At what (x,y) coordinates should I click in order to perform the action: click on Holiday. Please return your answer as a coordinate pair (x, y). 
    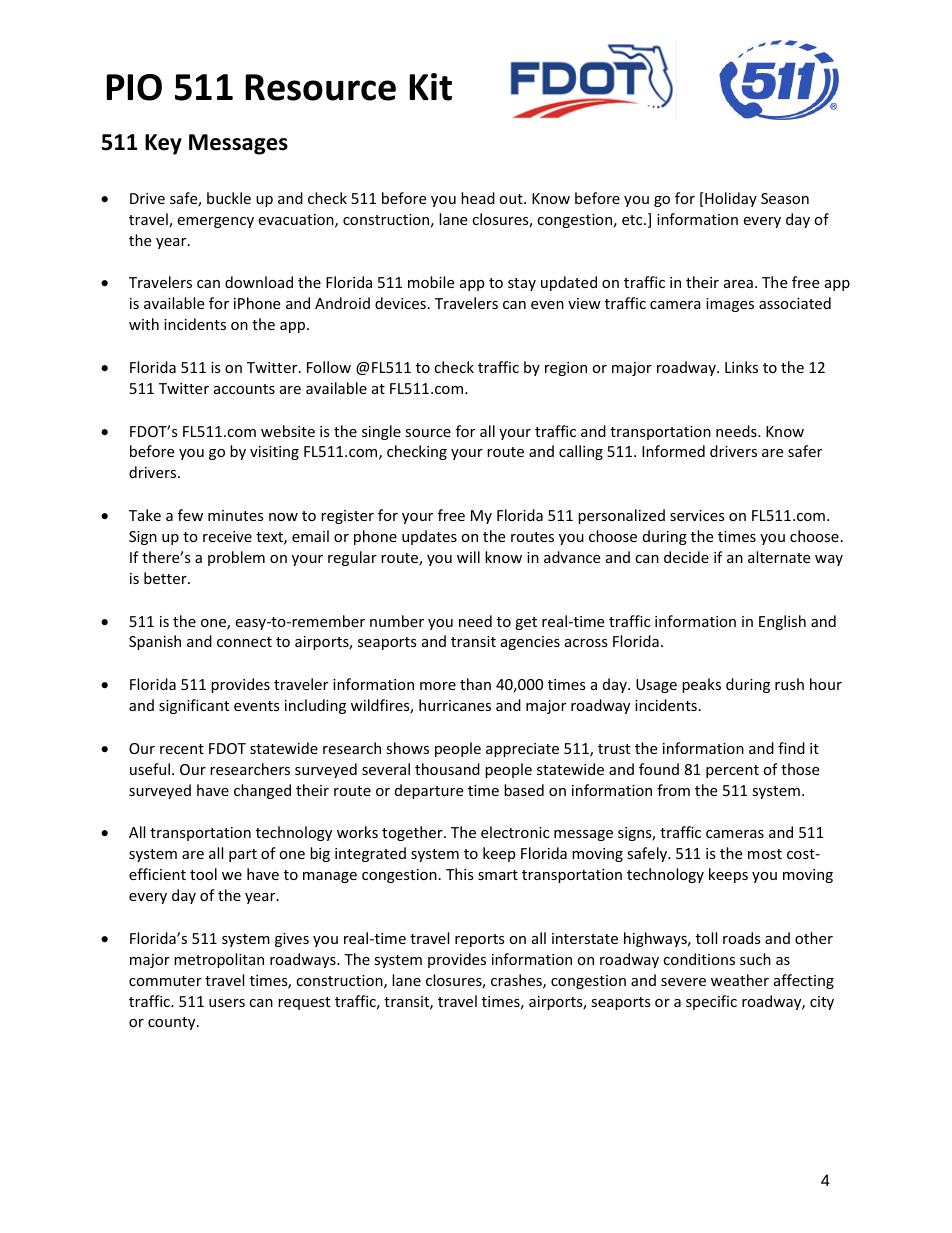
    Looking at the image, I should click on (731, 199).
